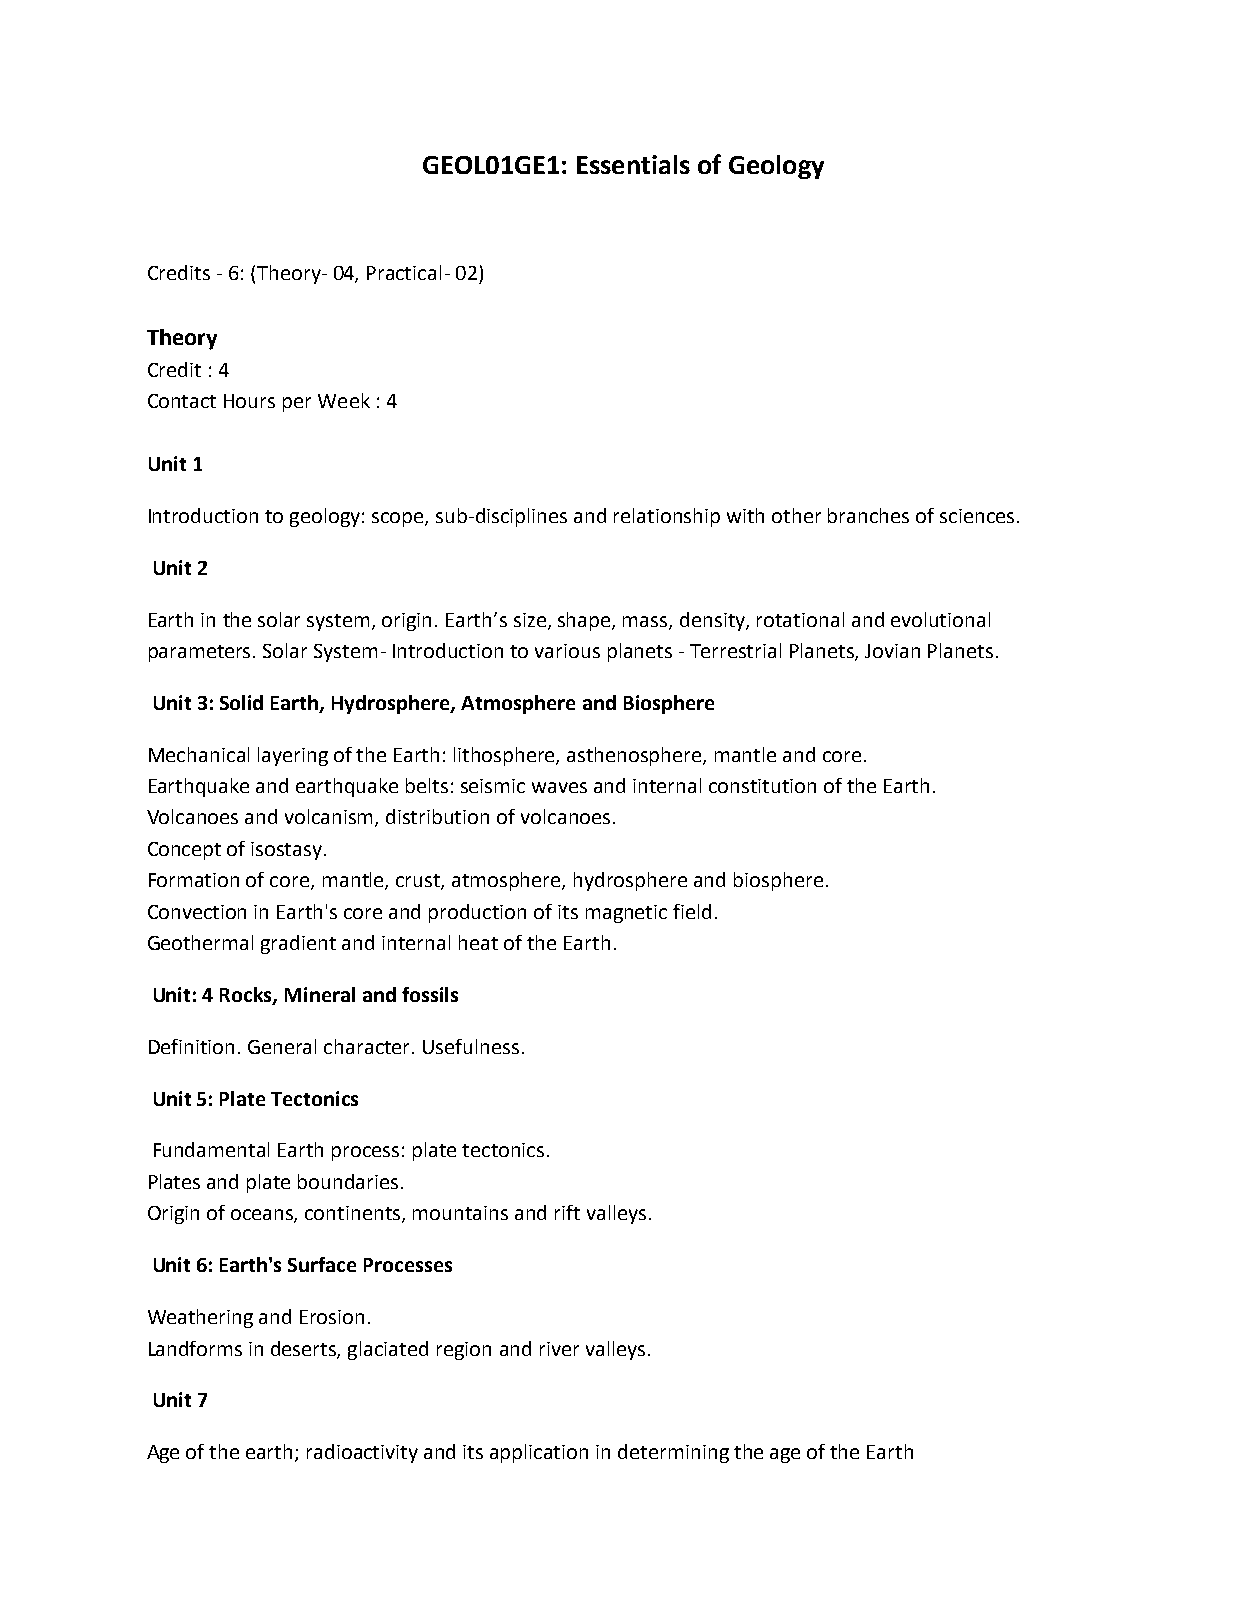 The width and height of the page is (1246, 1612). What do you see at coordinates (633, 164) in the page?
I see `Essentials` at bounding box center [633, 164].
